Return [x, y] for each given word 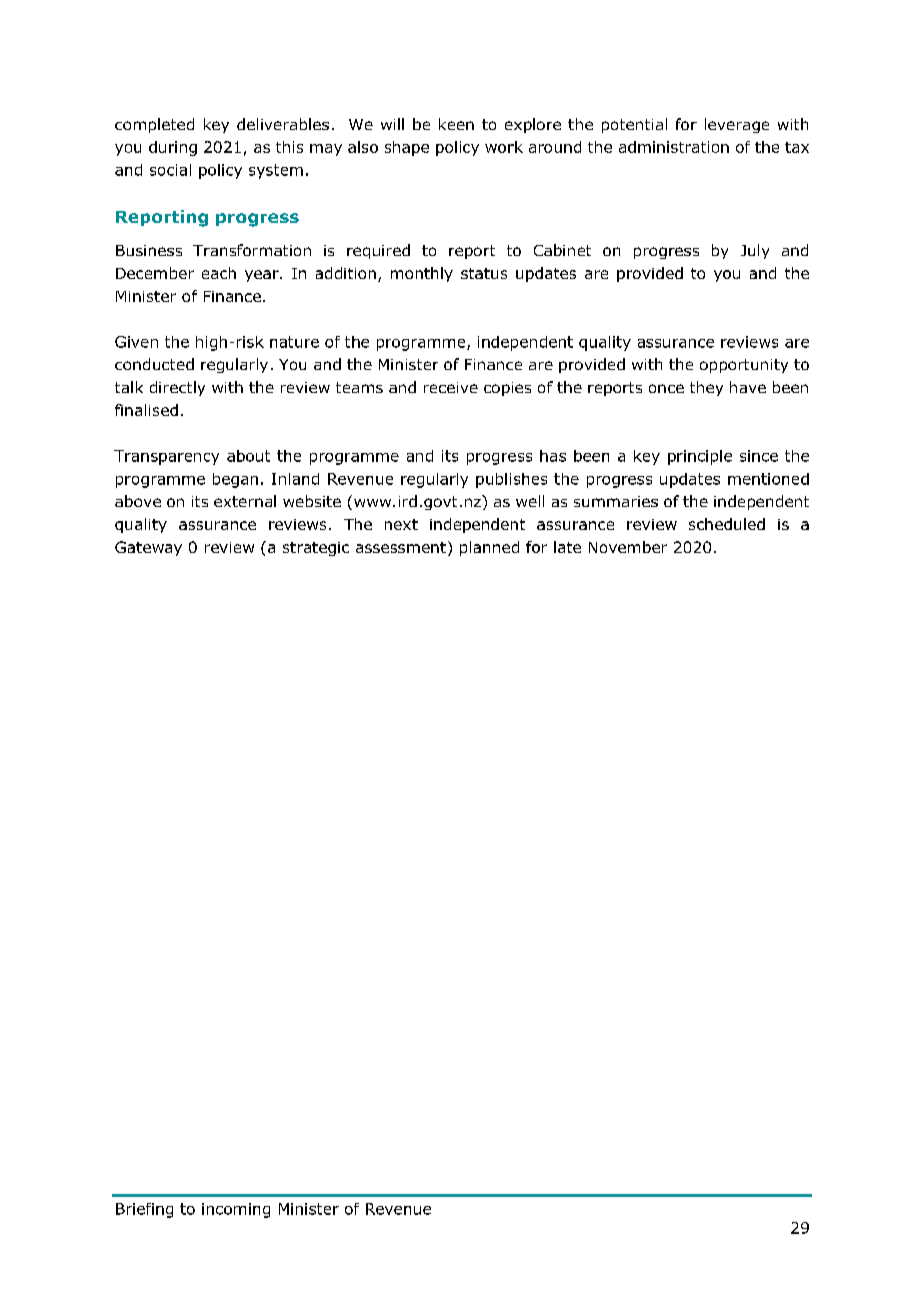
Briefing [144, 1210]
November [628, 547]
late [567, 547]
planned [489, 548]
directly [177, 388]
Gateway [148, 548]
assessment [401, 547]
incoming [236, 1210]
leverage [737, 125]
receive [451, 387]
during [173, 148]
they [706, 388]
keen [456, 124]
